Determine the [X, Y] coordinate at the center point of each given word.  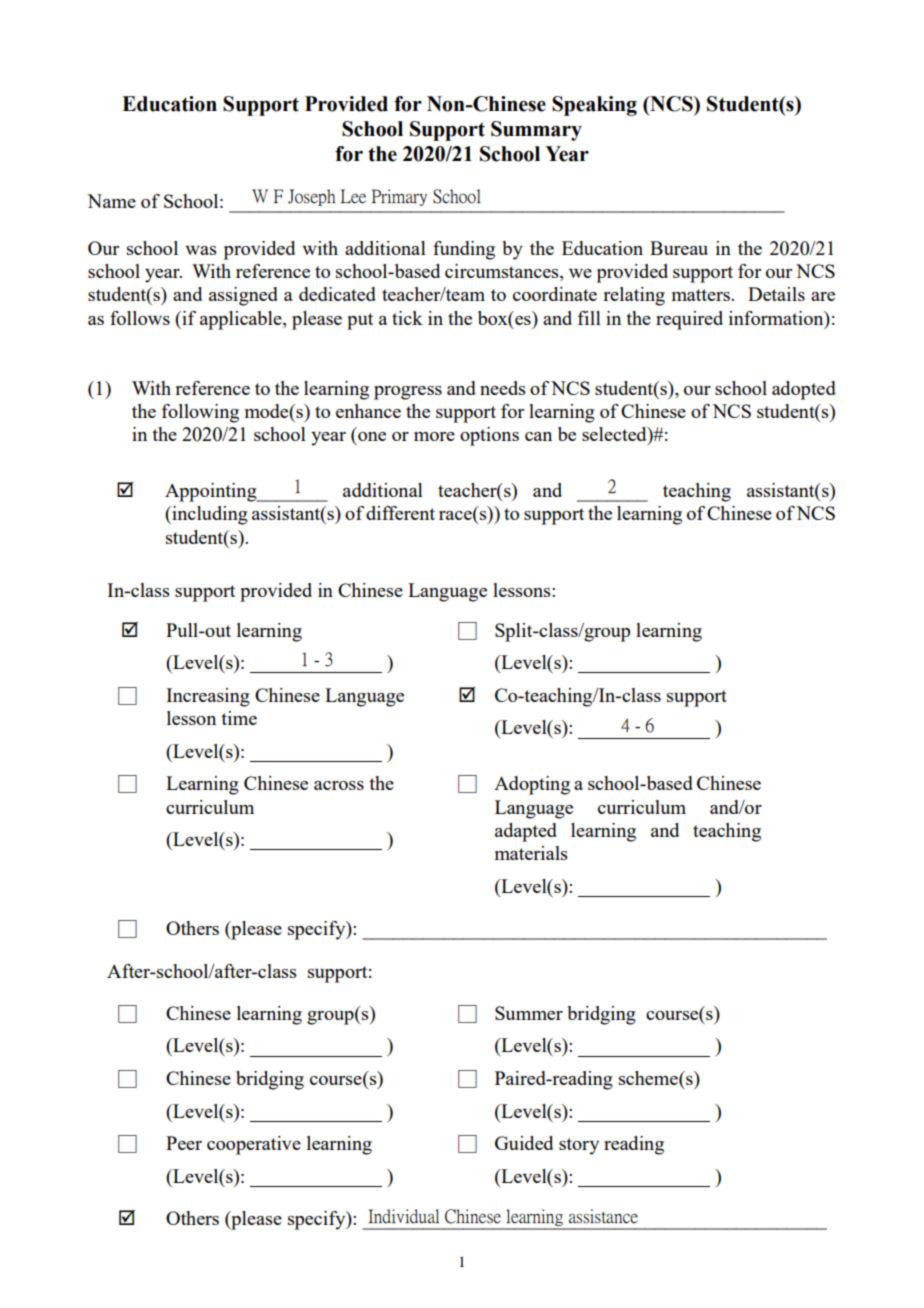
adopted [804, 390]
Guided [524, 1143]
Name [111, 201]
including [209, 515]
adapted [526, 832]
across [339, 785]
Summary [536, 131]
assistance [603, 1216]
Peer [184, 1143]
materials [531, 853]
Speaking [594, 106]
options [489, 436]
